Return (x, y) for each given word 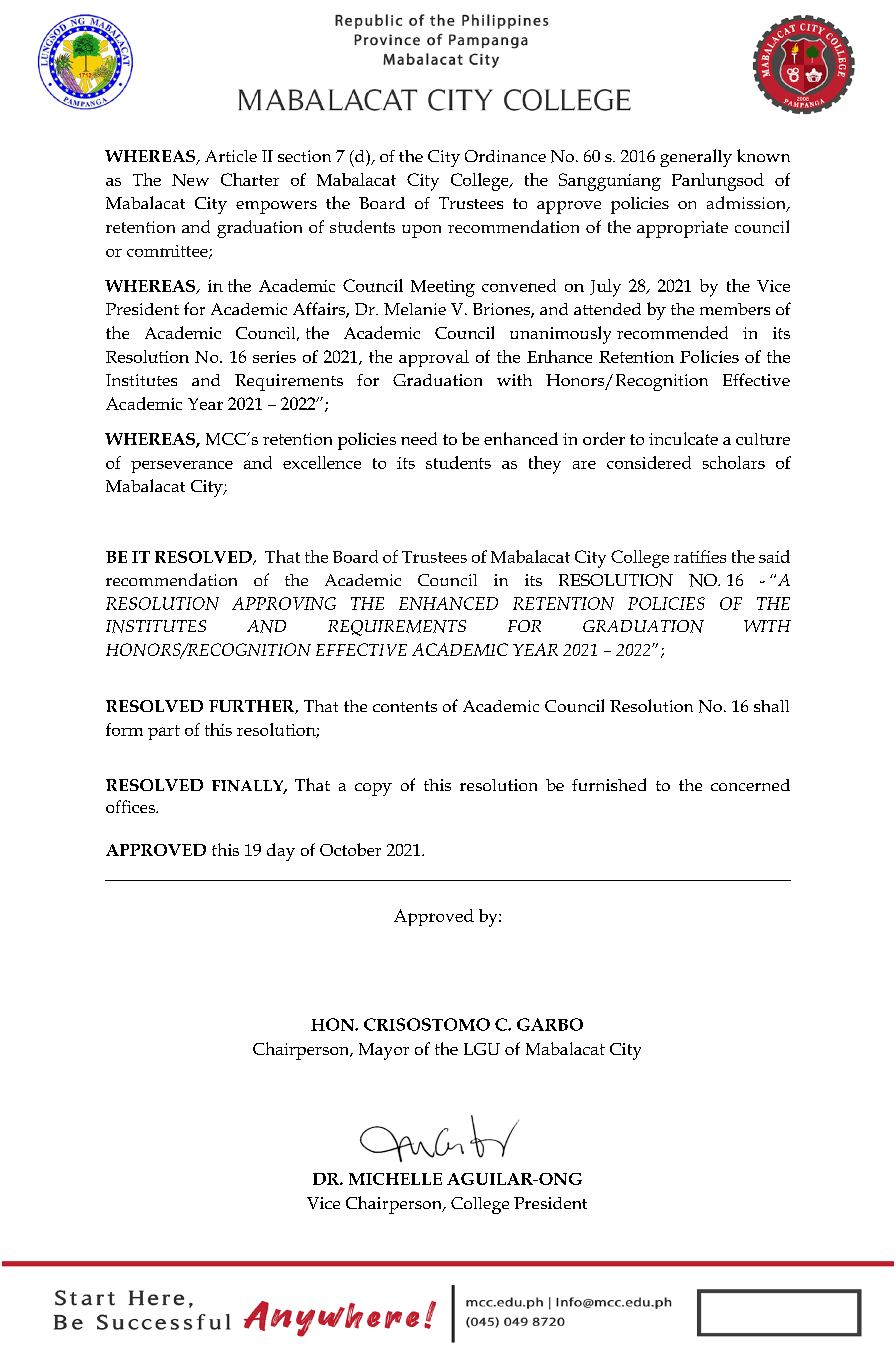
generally (696, 158)
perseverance (182, 467)
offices (131, 806)
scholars (734, 462)
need (419, 438)
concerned (750, 785)
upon (421, 231)
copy (373, 789)
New (190, 180)
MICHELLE (395, 1179)
